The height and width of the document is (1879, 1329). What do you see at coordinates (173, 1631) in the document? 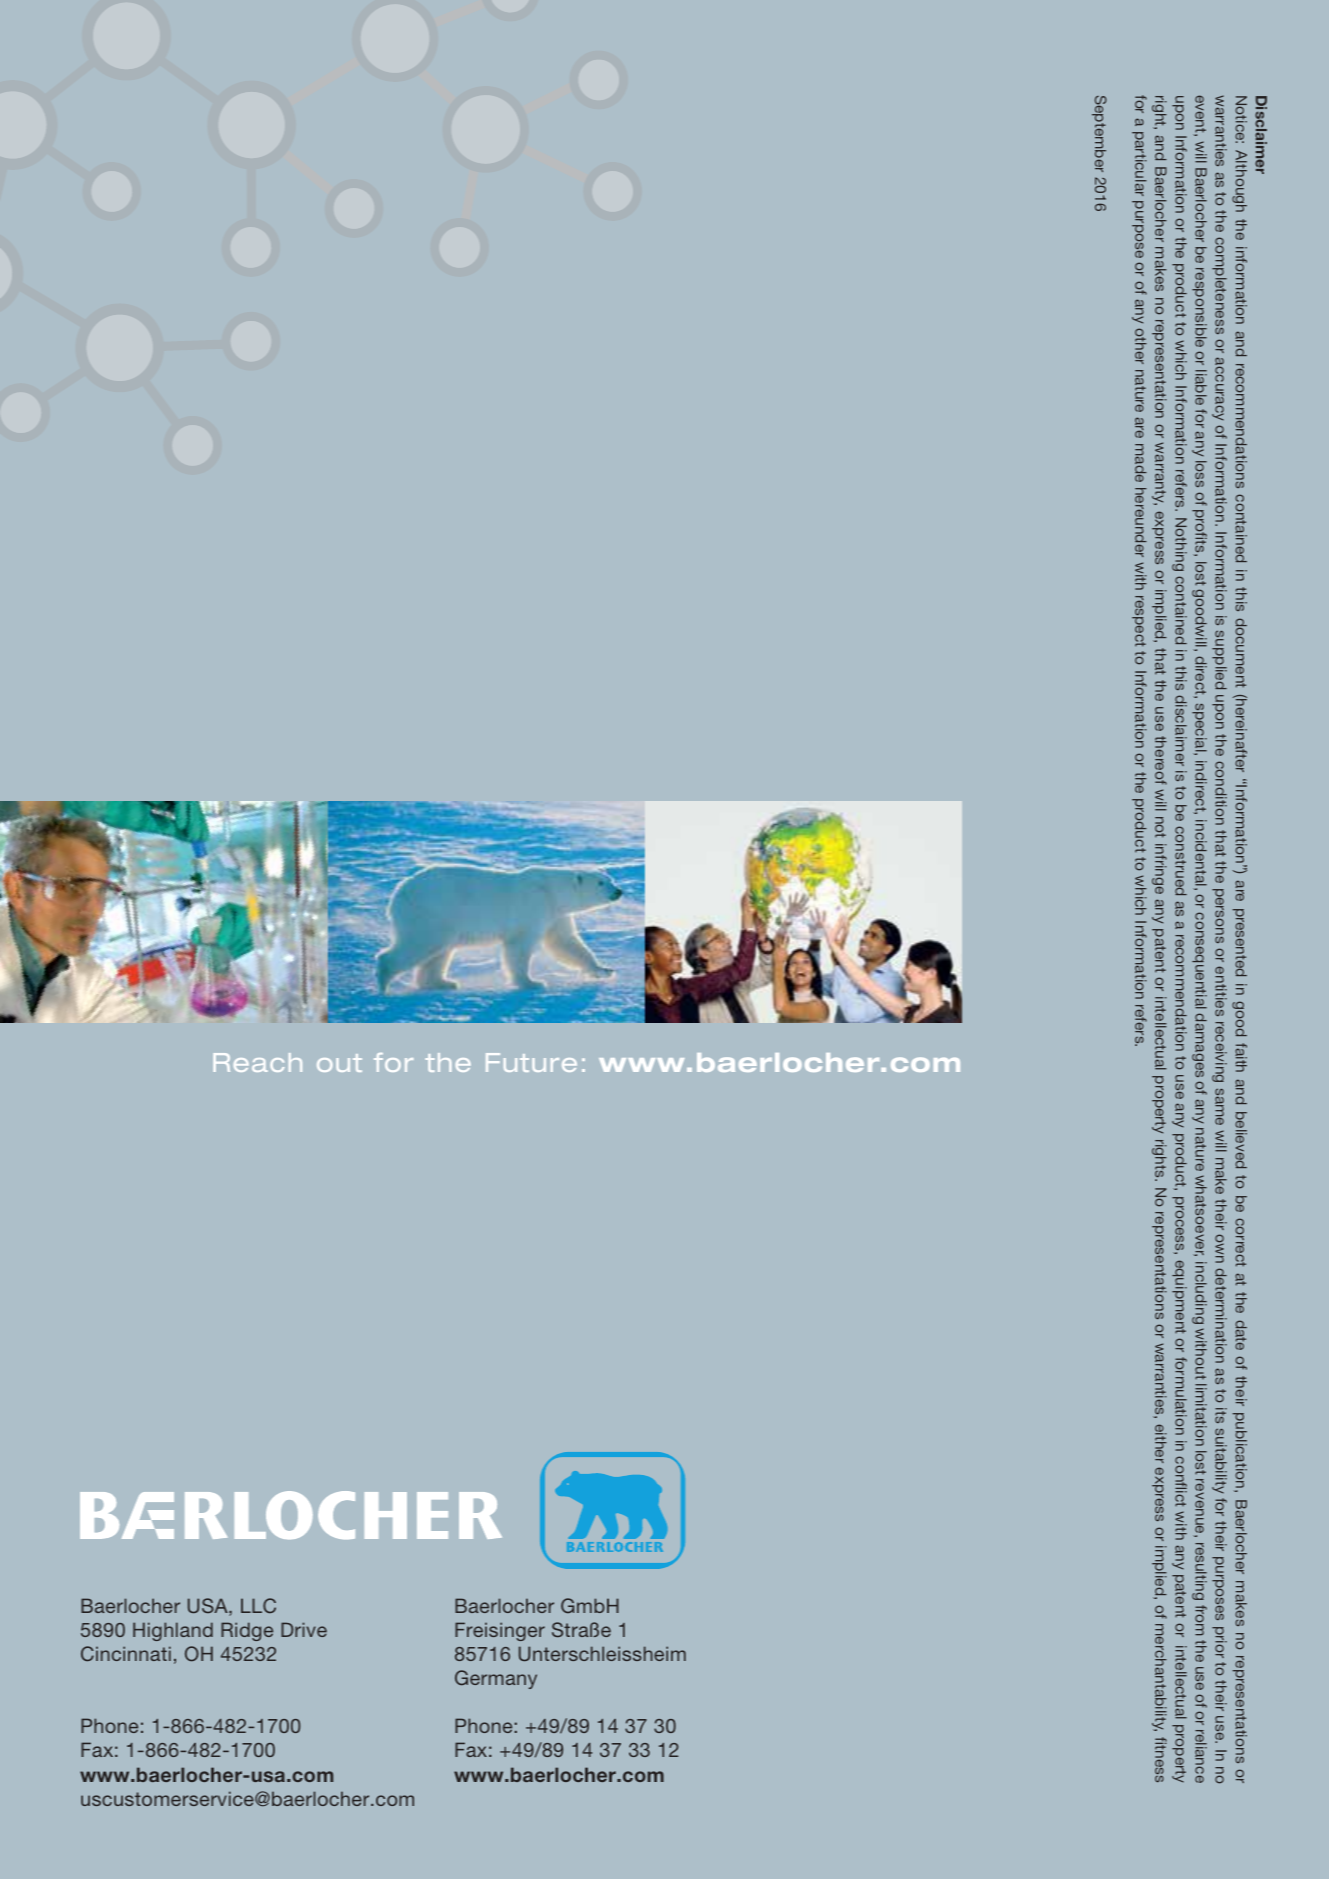
I see `Highland` at bounding box center [173, 1631].
